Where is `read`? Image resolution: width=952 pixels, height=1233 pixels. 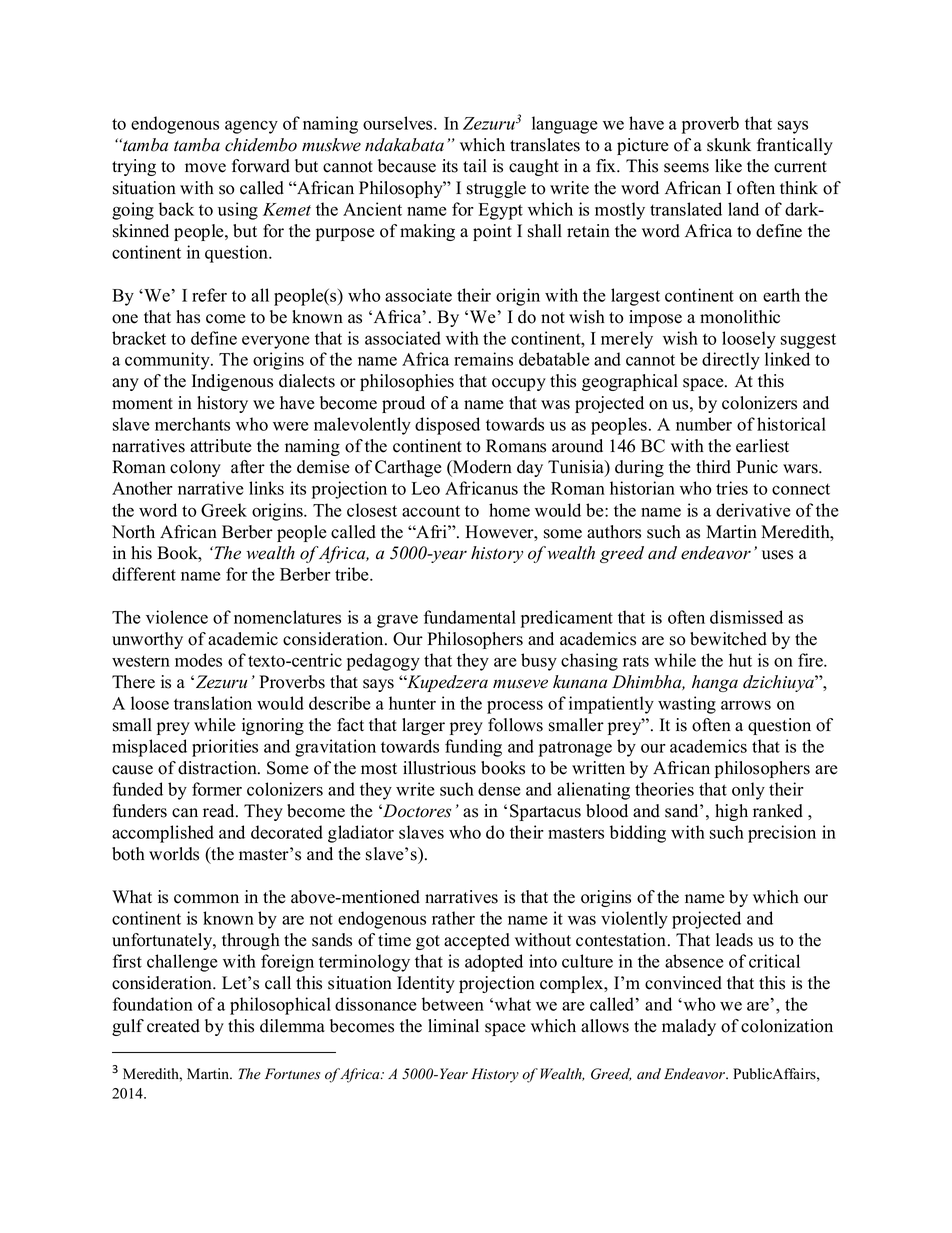
read is located at coordinates (220, 811).
